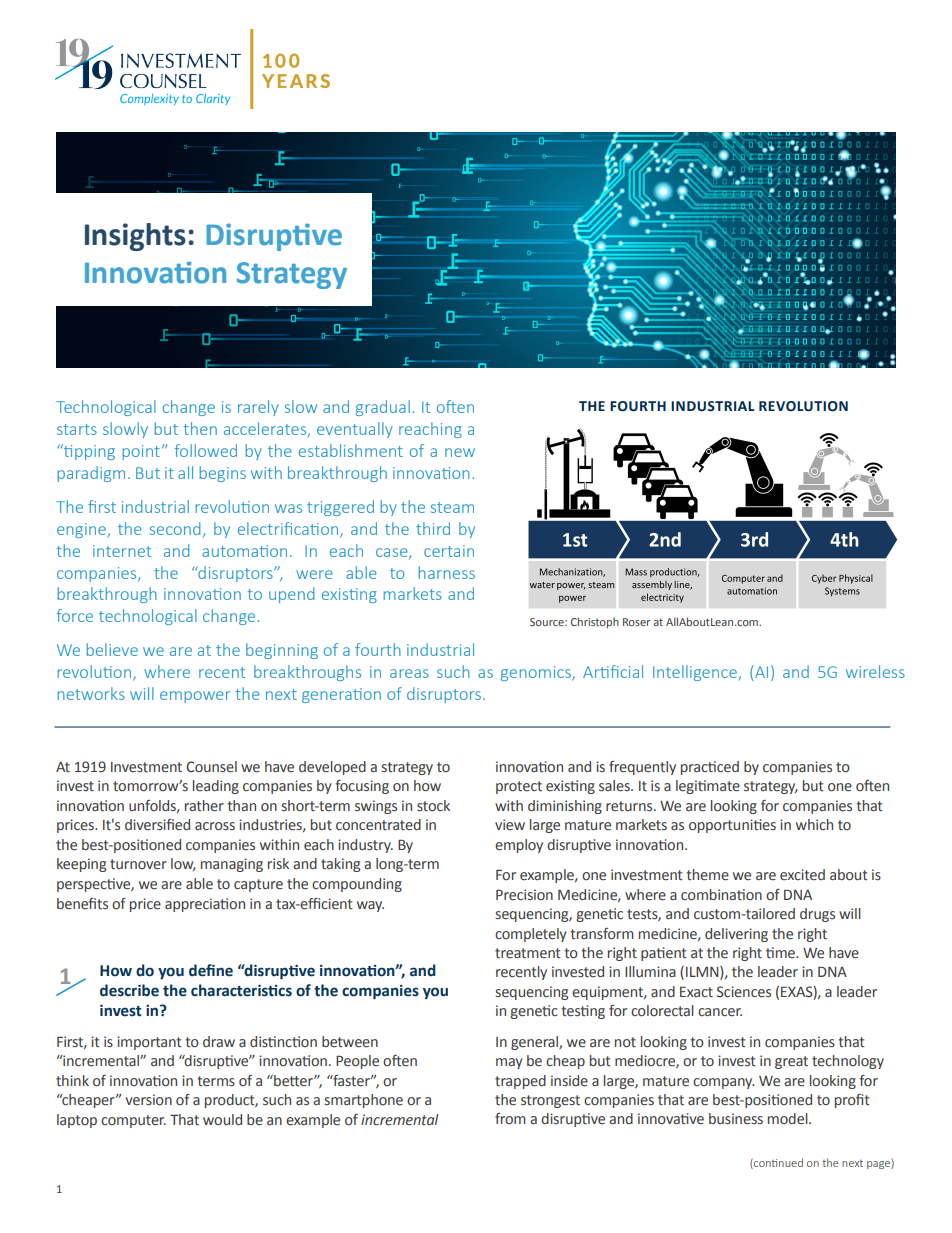 This page has height=1233, width=952. What do you see at coordinates (383, 408) in the page?
I see `gradual` at bounding box center [383, 408].
